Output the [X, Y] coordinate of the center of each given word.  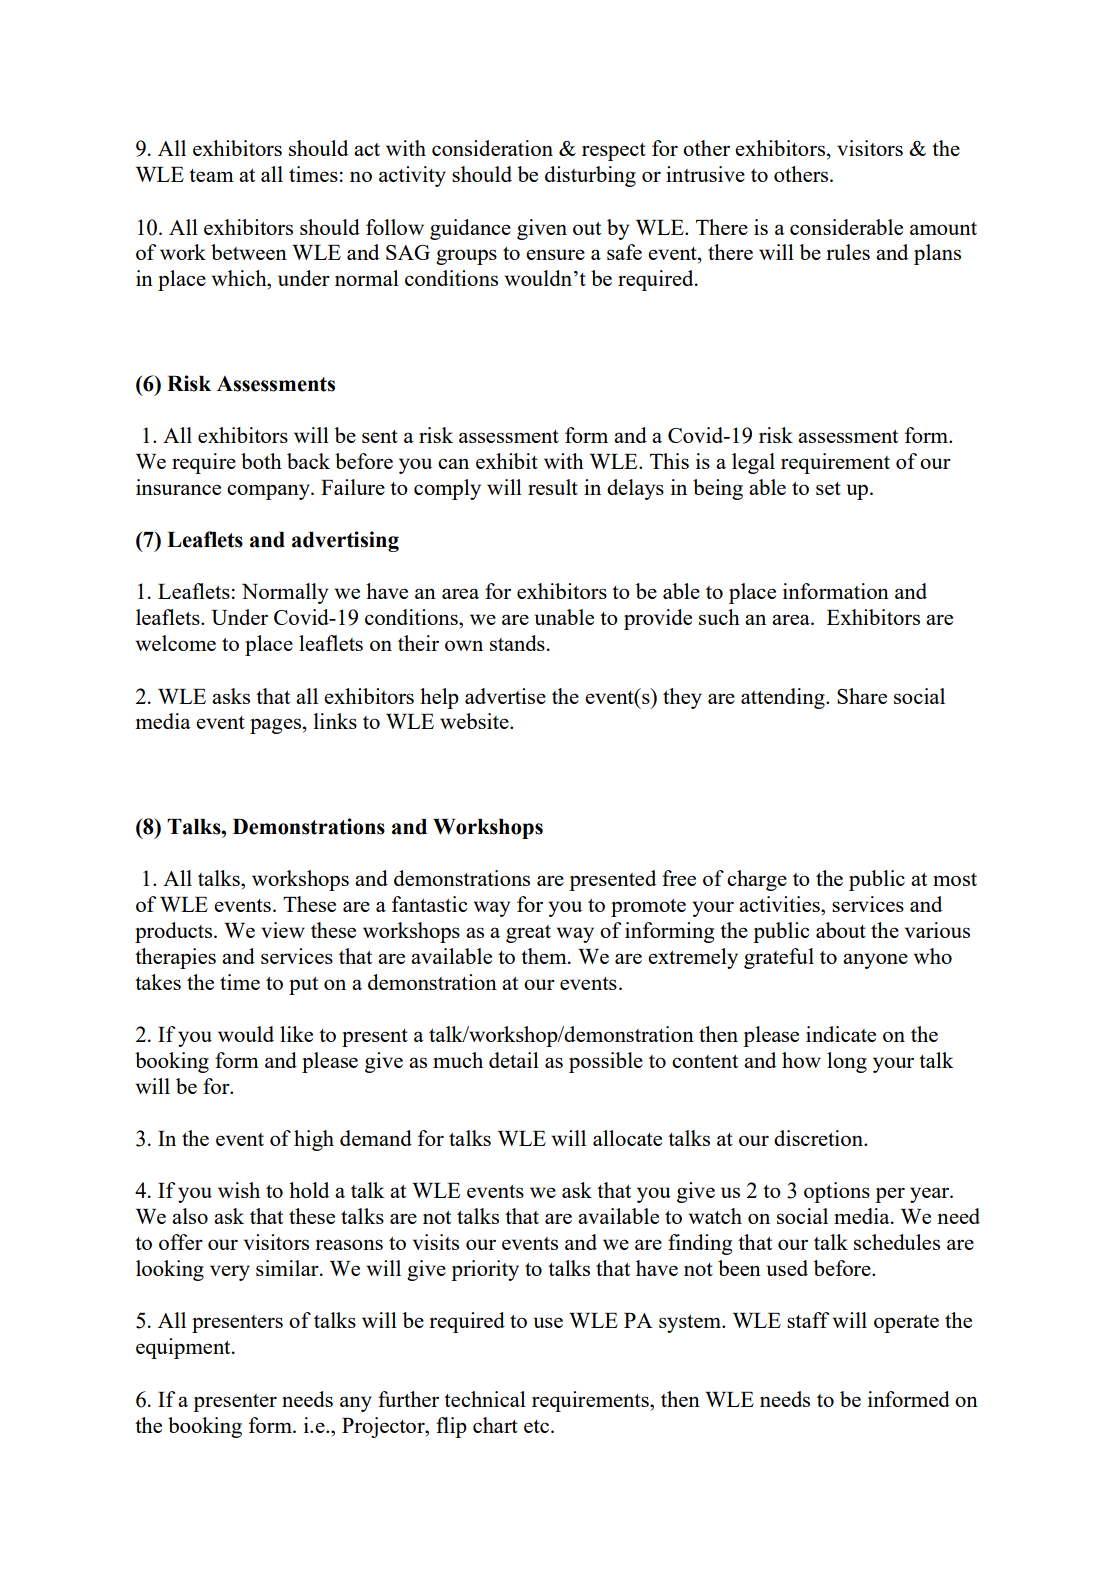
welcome [175, 643]
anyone [875, 961]
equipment [184, 1348]
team [211, 175]
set [828, 488]
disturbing [590, 176]
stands [517, 643]
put [303, 986]
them [545, 956]
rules [848, 252]
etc [538, 1426]
